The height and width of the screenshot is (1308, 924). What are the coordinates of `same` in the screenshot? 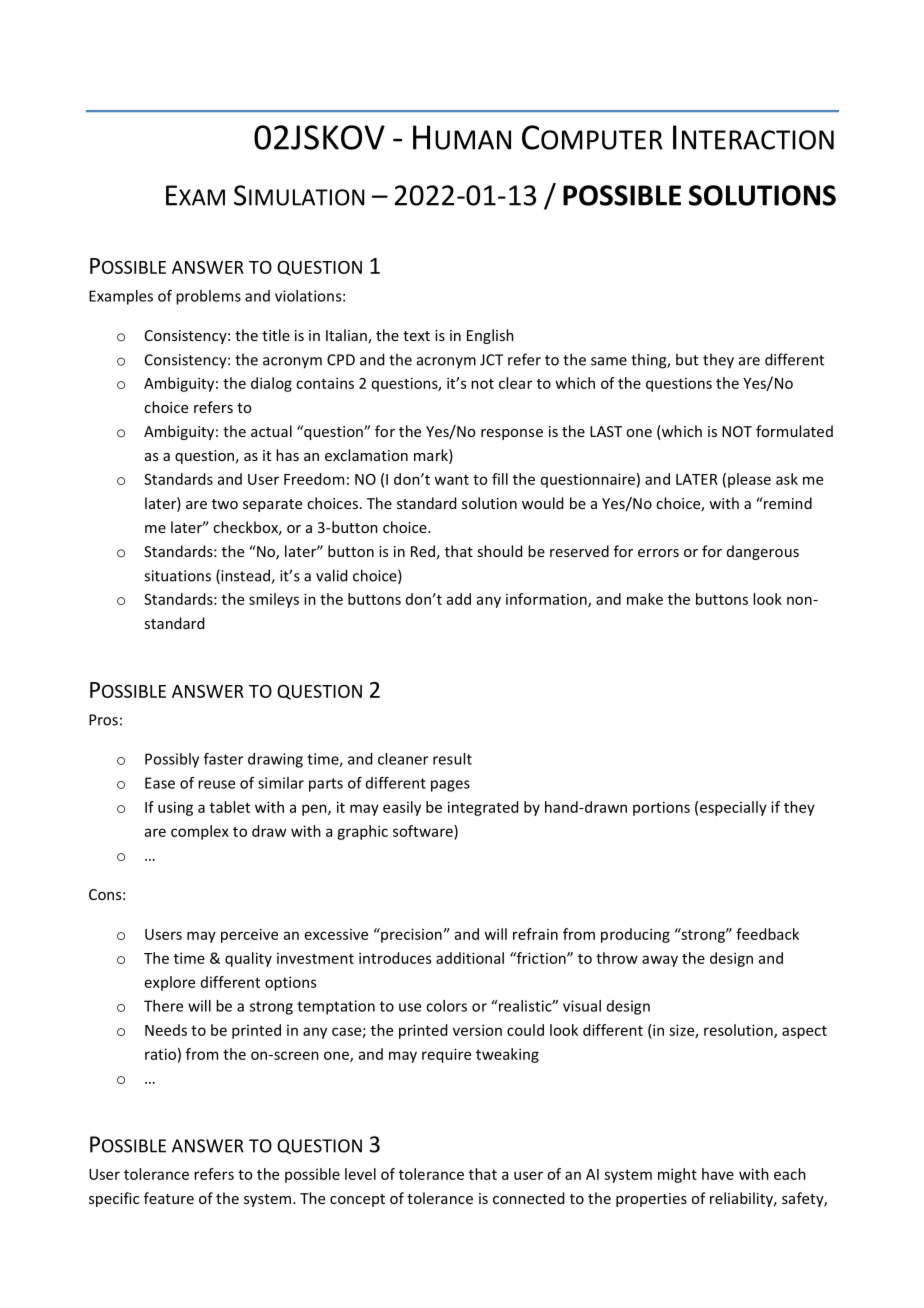 It's located at (609, 361).
